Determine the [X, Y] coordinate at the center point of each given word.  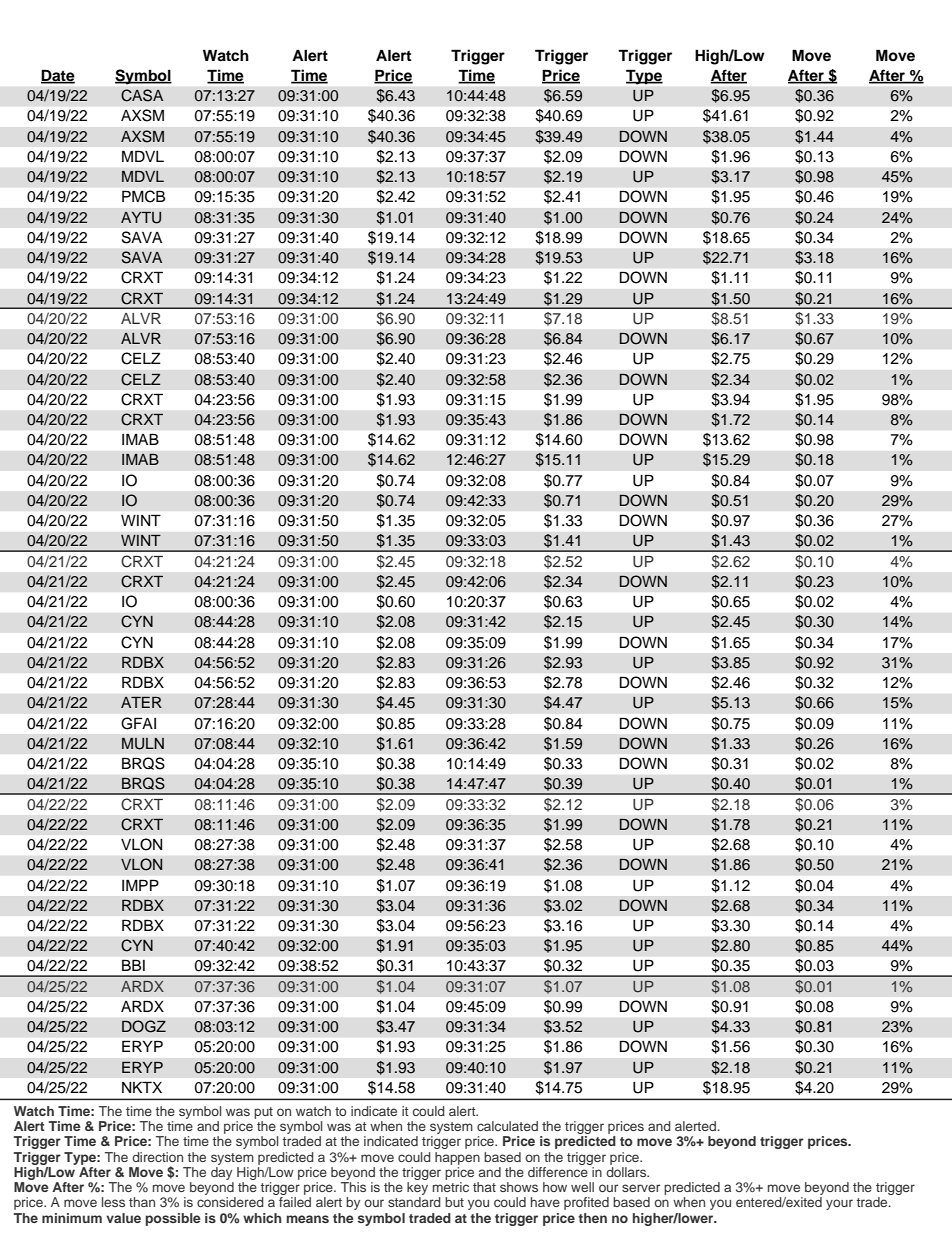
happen [457, 1158]
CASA [142, 95]
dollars [627, 1172]
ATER [141, 702]
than [142, 1202]
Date [58, 76]
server [641, 1188]
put [263, 1113]
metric [451, 1187]
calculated [507, 1126]
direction [157, 1157]
